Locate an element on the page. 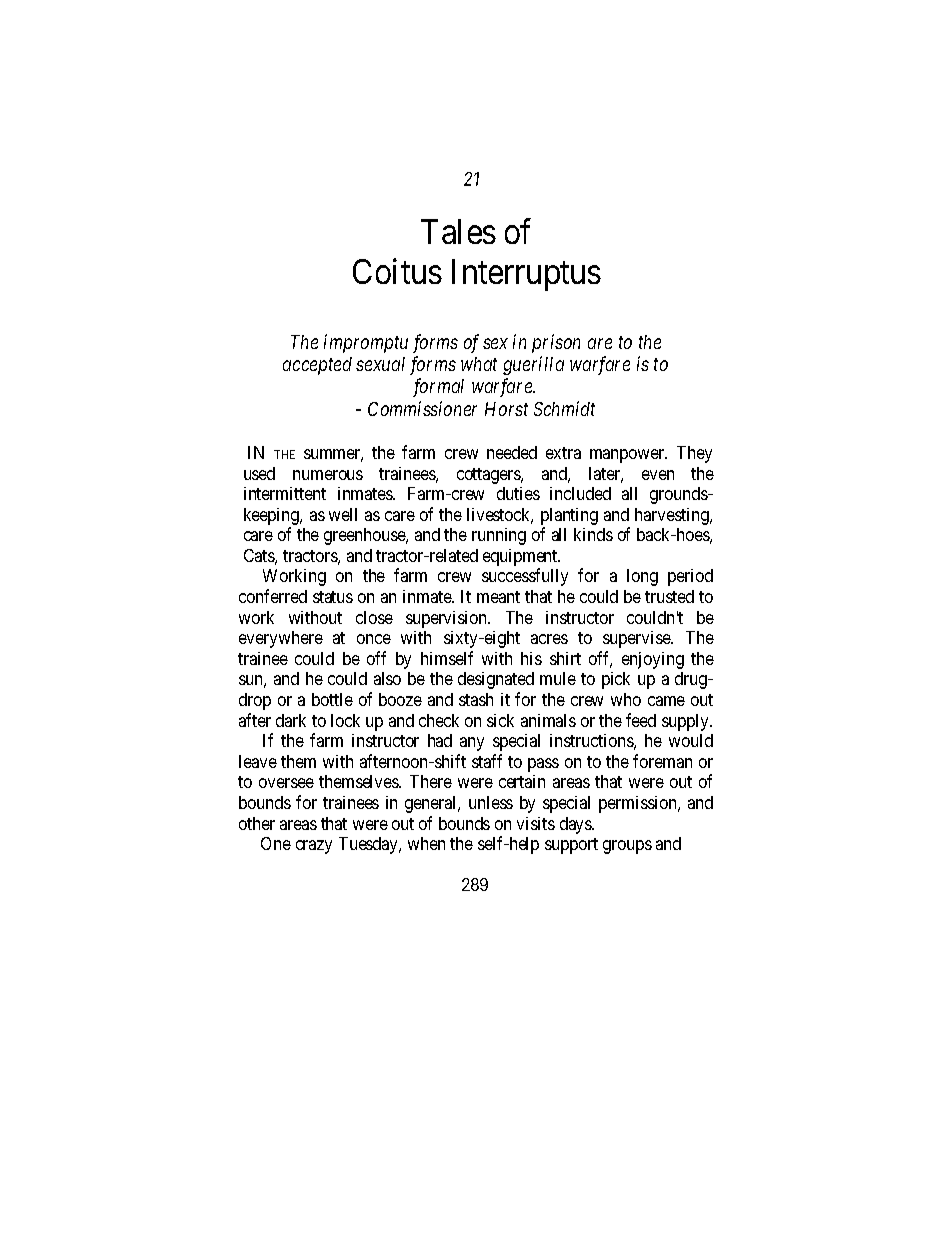 This image has height=1233, width=952. duties is located at coordinates (518, 493).
